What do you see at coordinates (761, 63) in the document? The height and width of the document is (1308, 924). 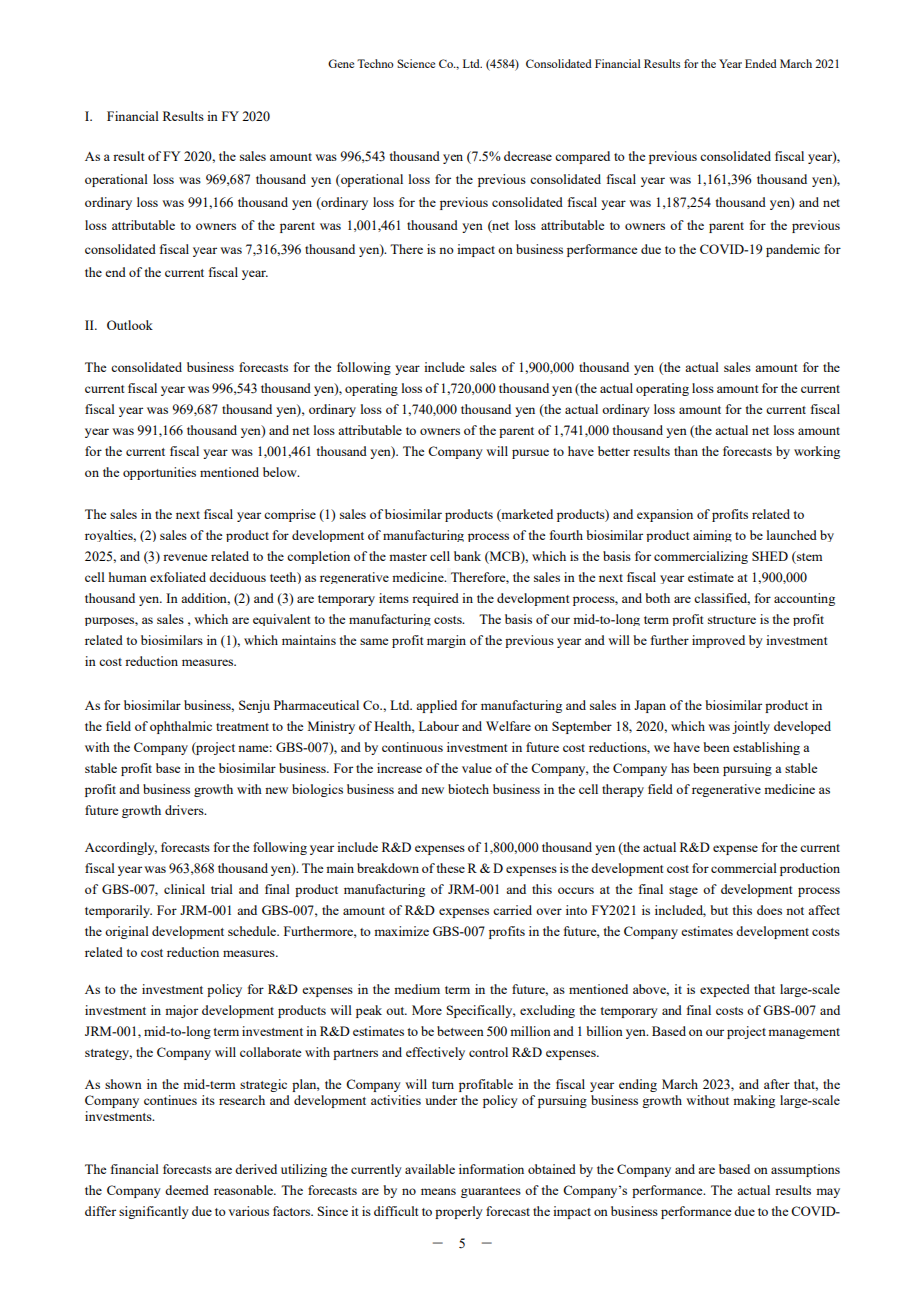 I see `Ended` at bounding box center [761, 63].
